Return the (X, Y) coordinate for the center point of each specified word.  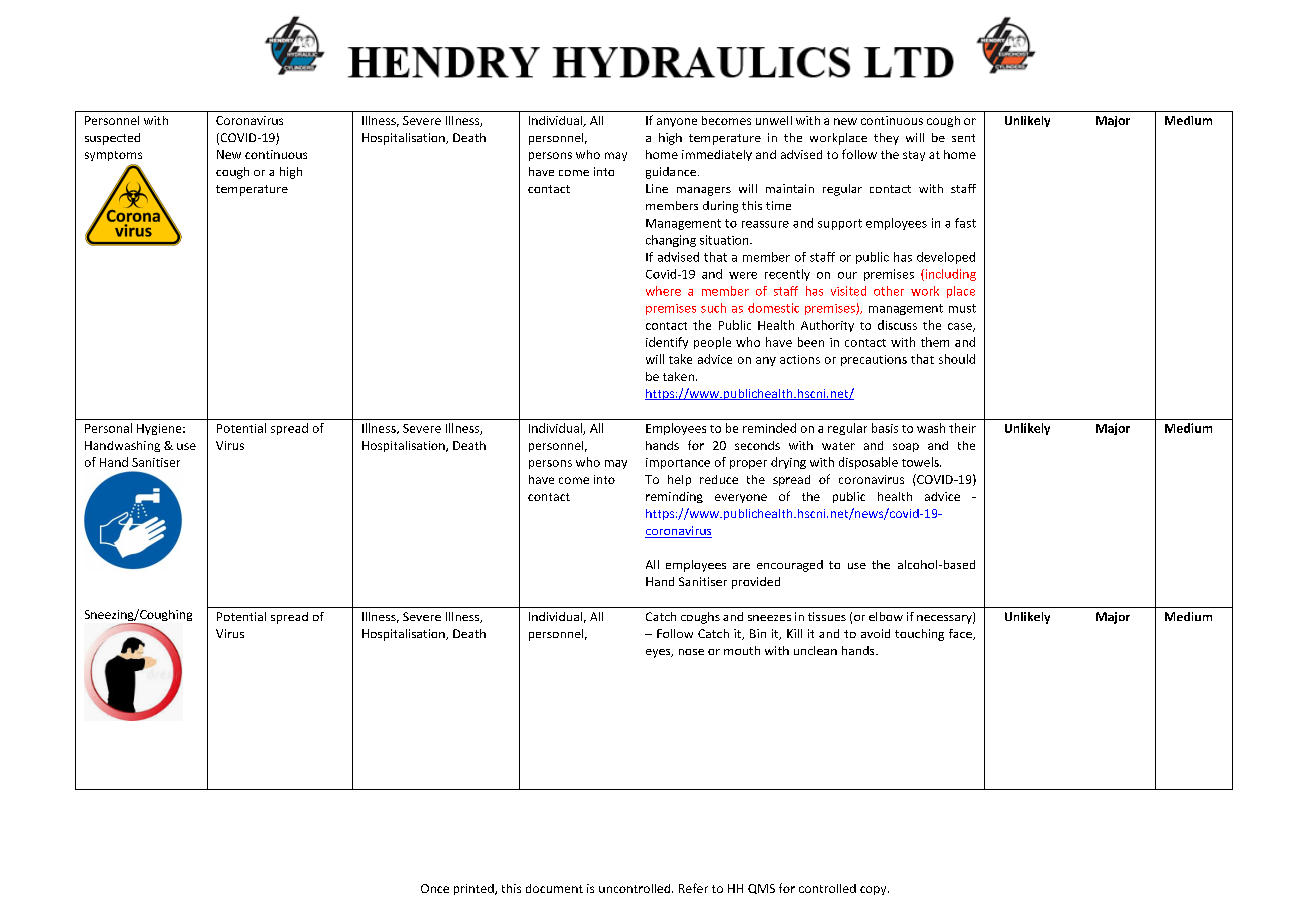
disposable (868, 463)
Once (435, 888)
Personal (108, 428)
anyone (677, 122)
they (886, 139)
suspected (112, 139)
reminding (674, 497)
